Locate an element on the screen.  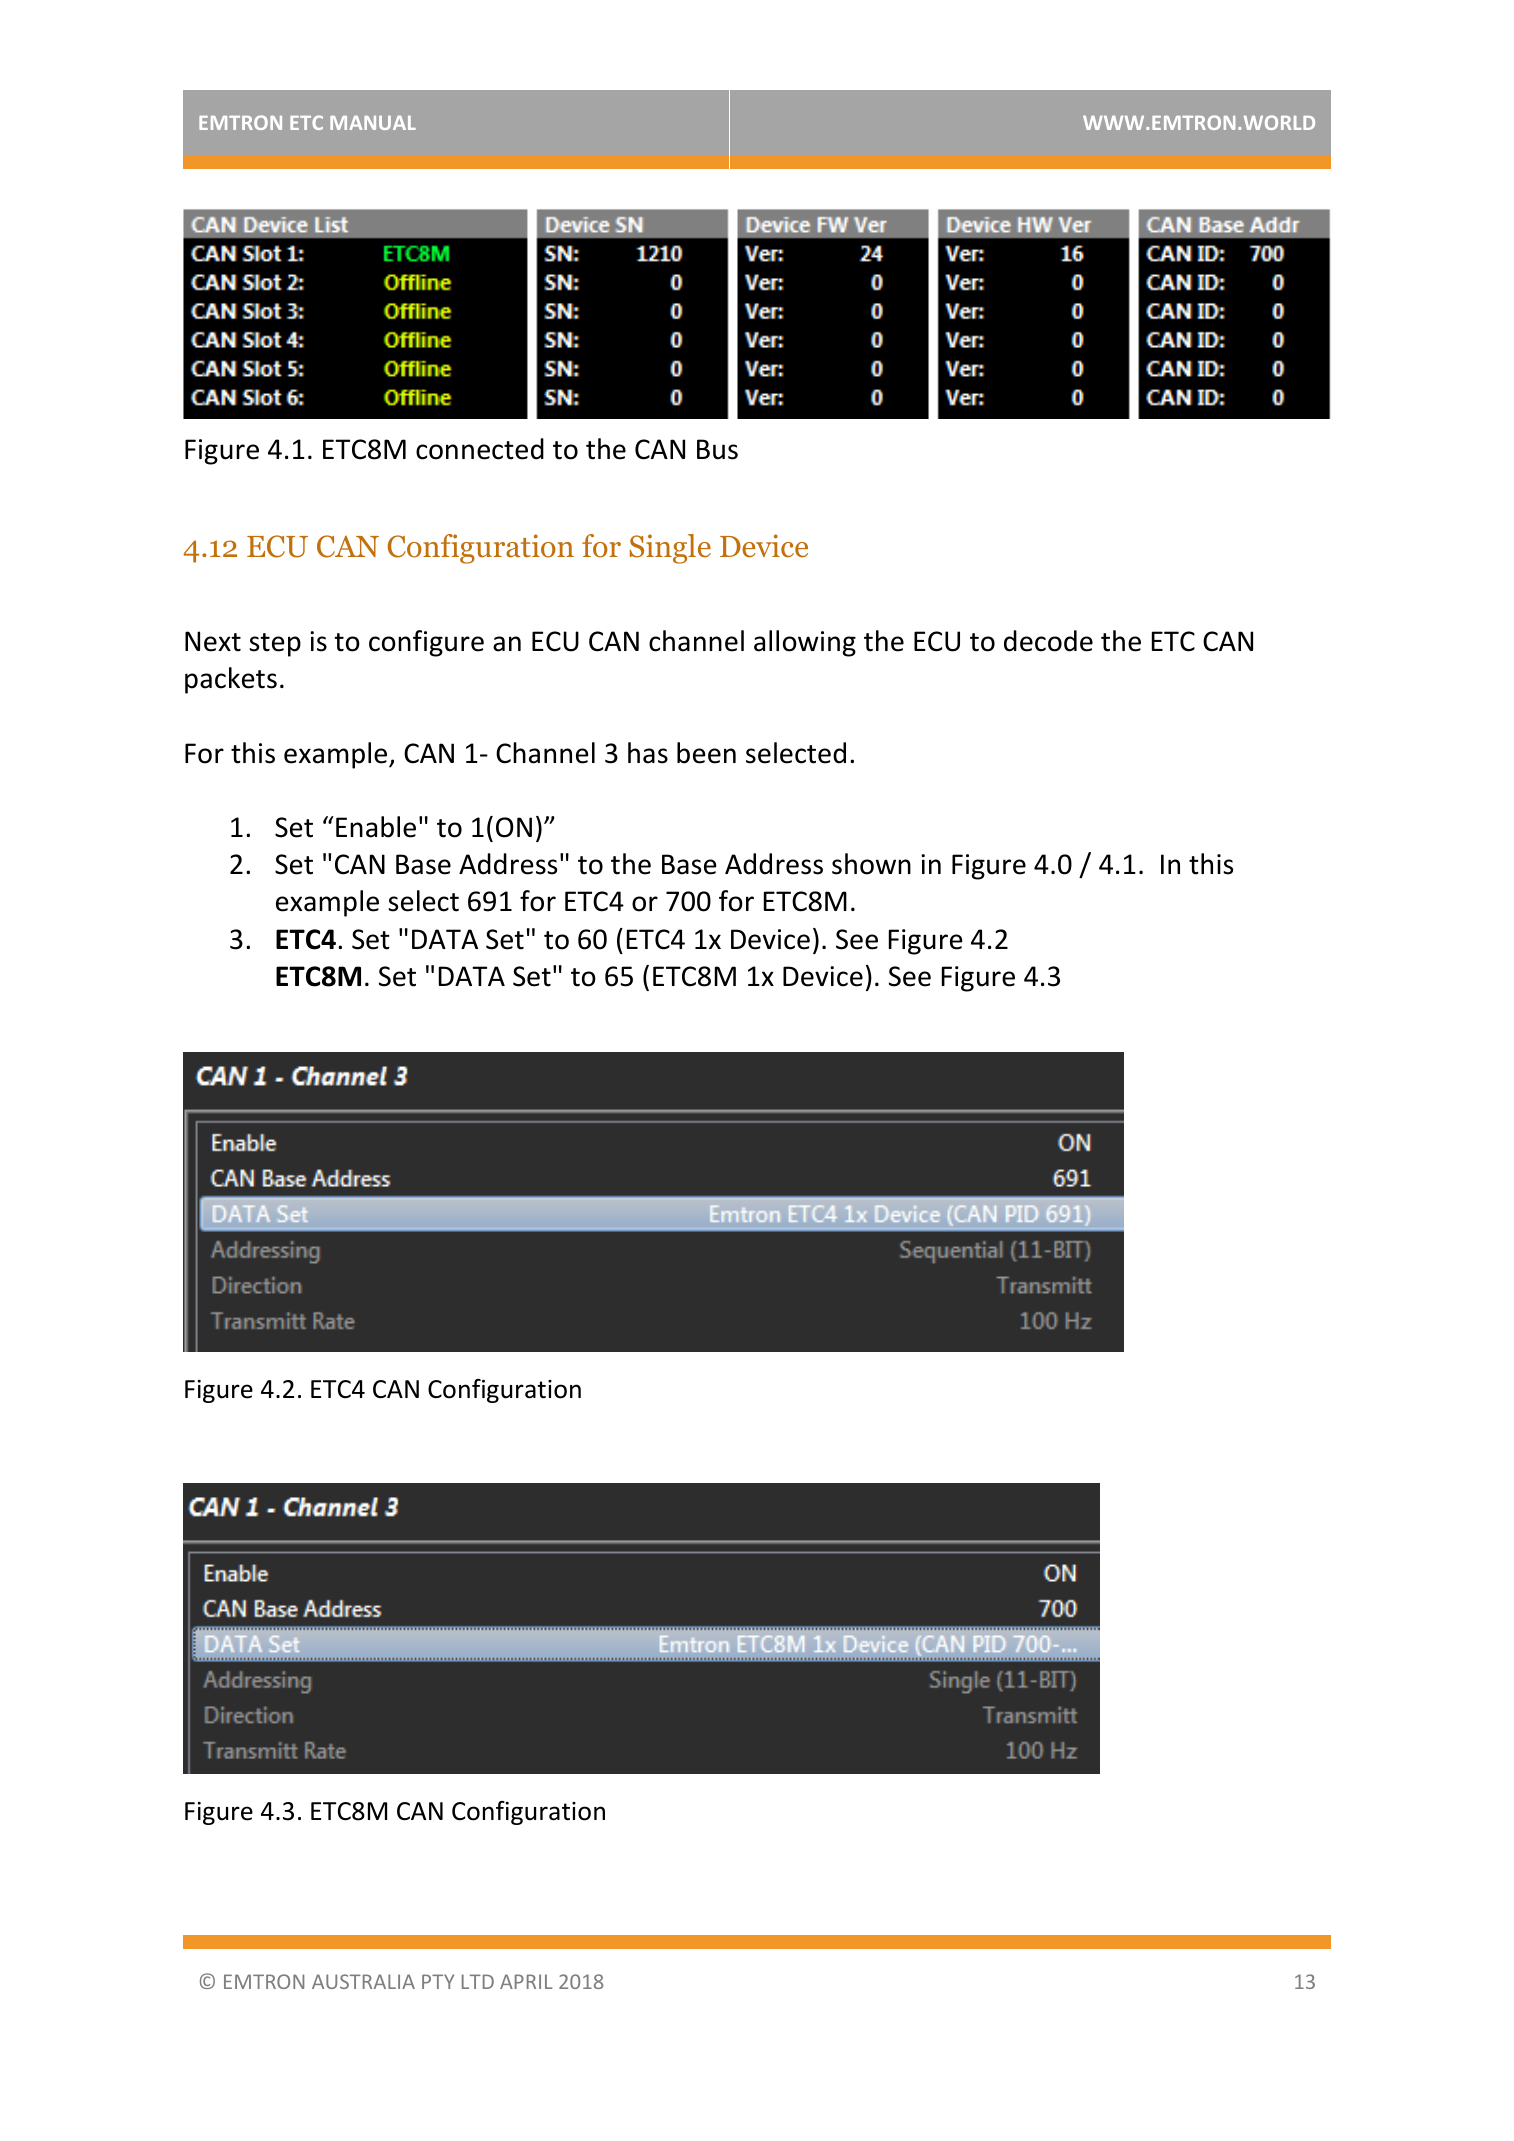
Enable is located at coordinates (376, 827).
